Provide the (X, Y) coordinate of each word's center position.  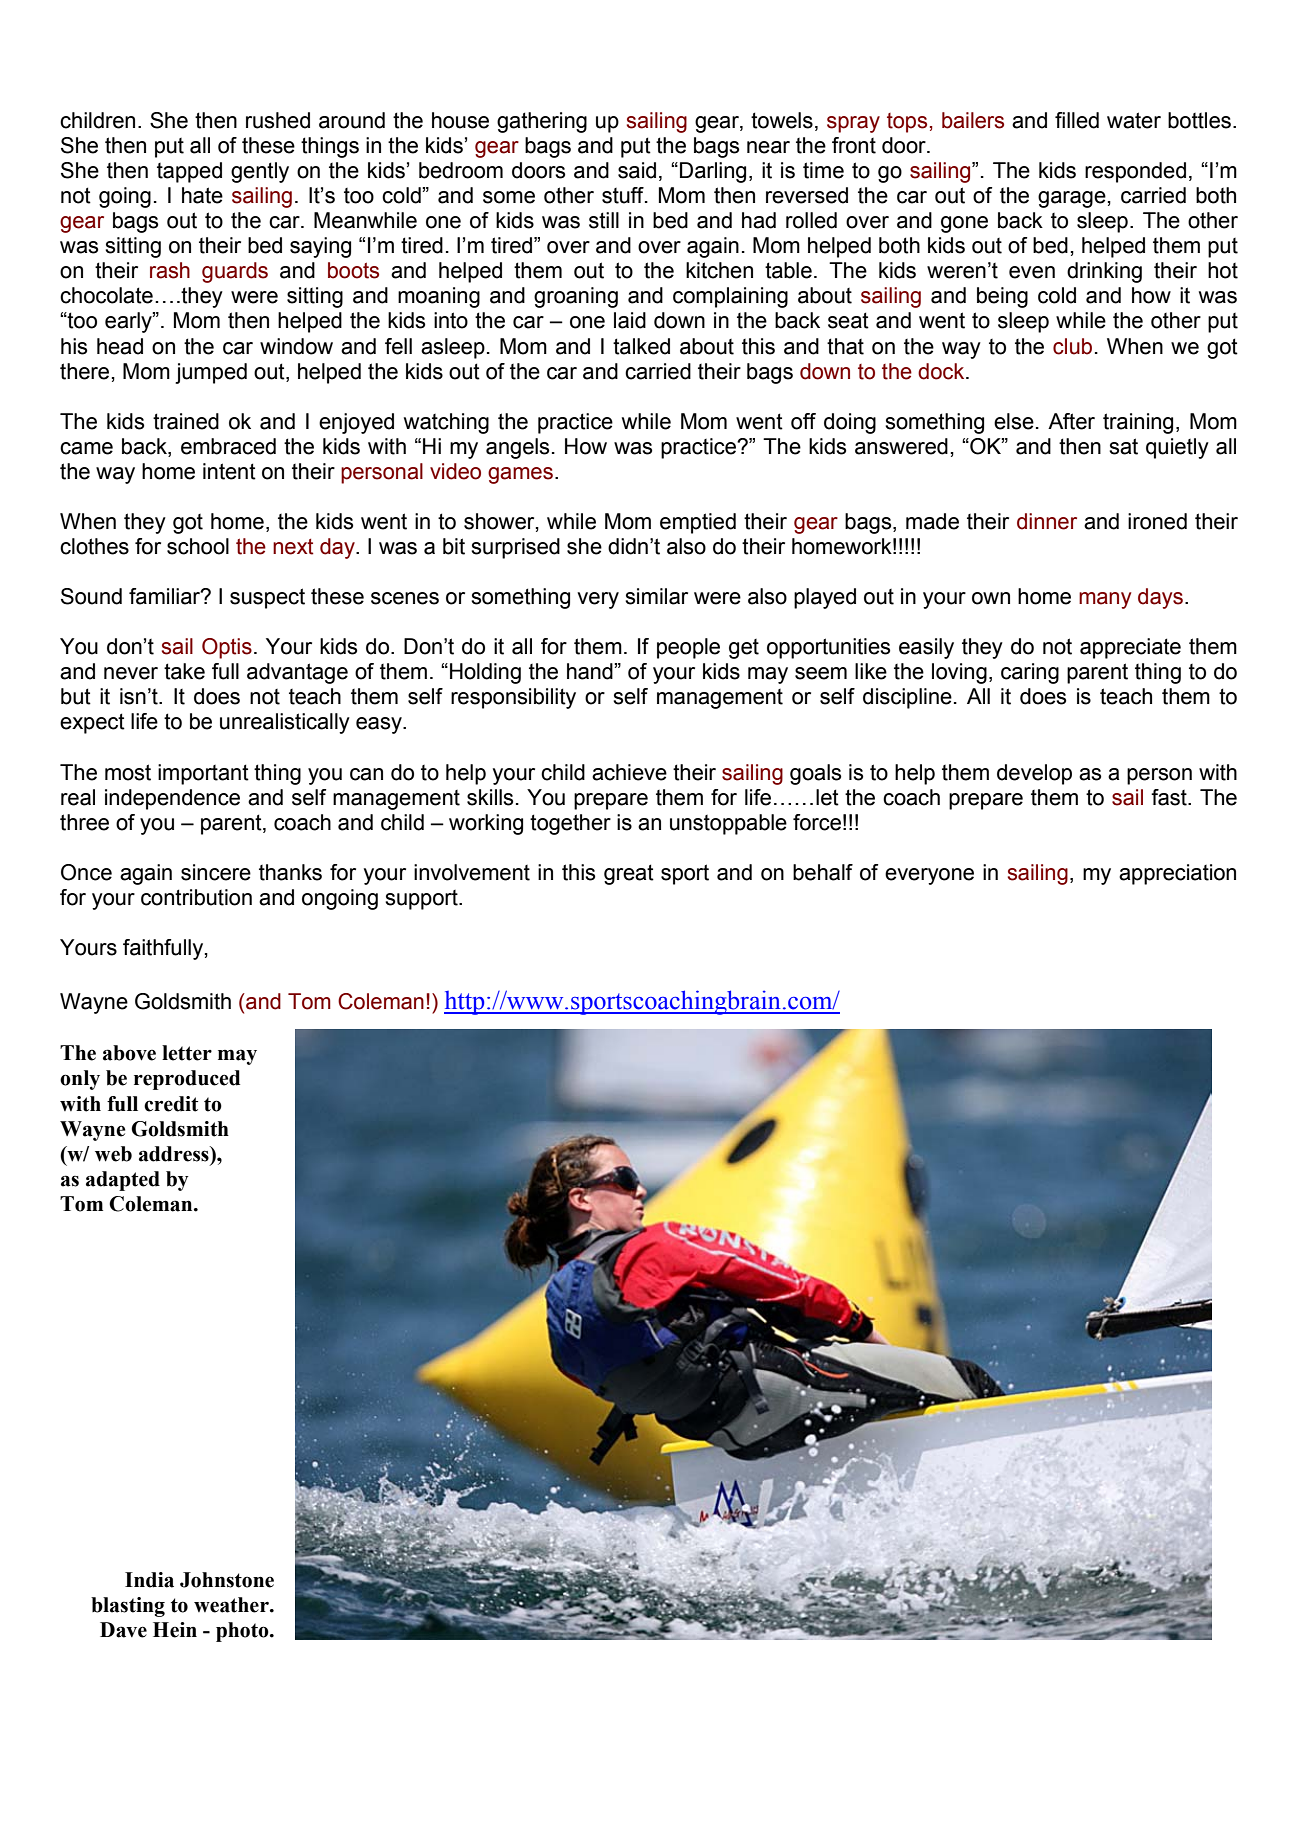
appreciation (1177, 874)
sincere (216, 872)
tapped (189, 172)
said (637, 170)
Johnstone (227, 1580)
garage (1072, 199)
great (629, 874)
